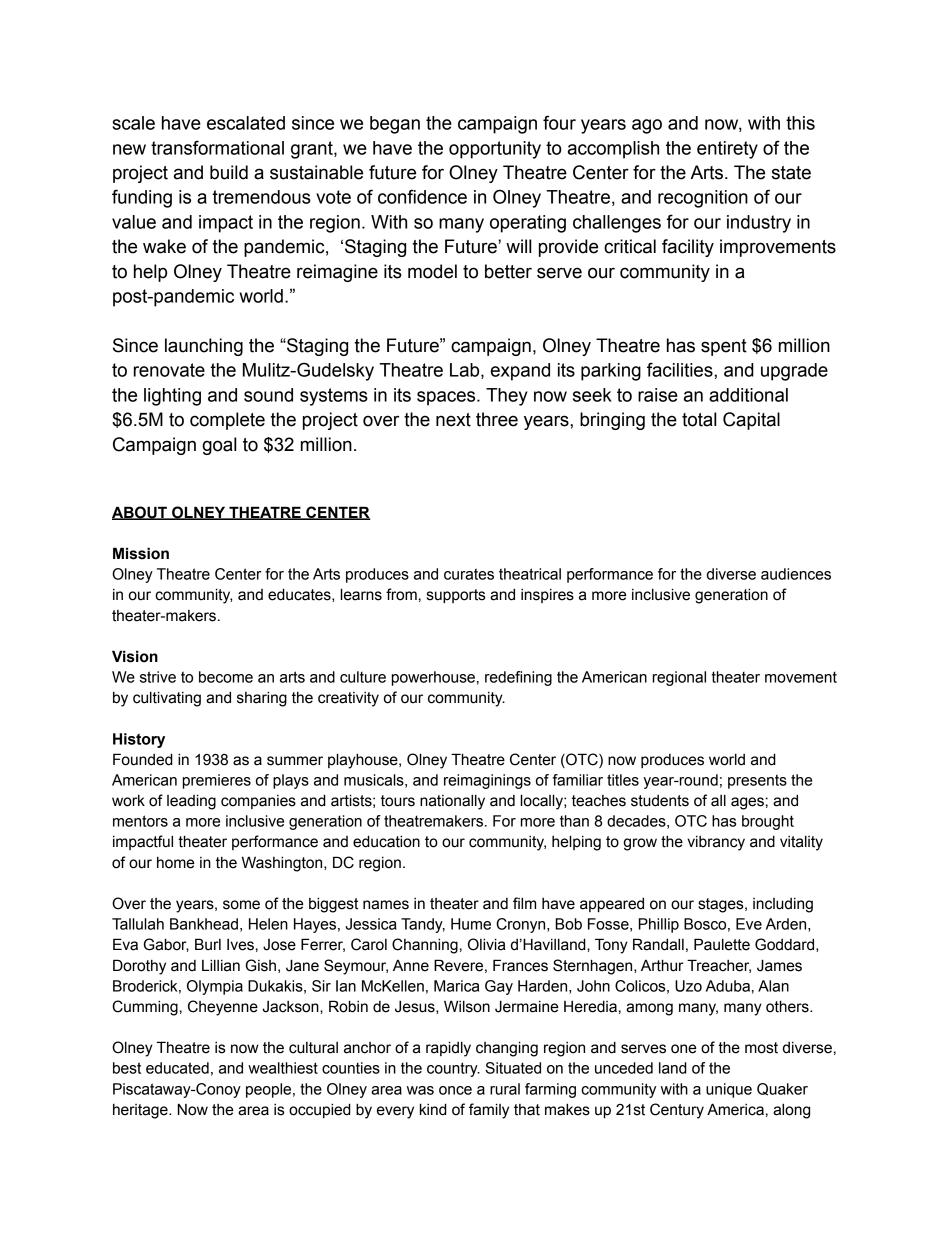 The image size is (952, 1233). Describe the element at coordinates (699, 419) in the screenshot. I see `total` at that location.
